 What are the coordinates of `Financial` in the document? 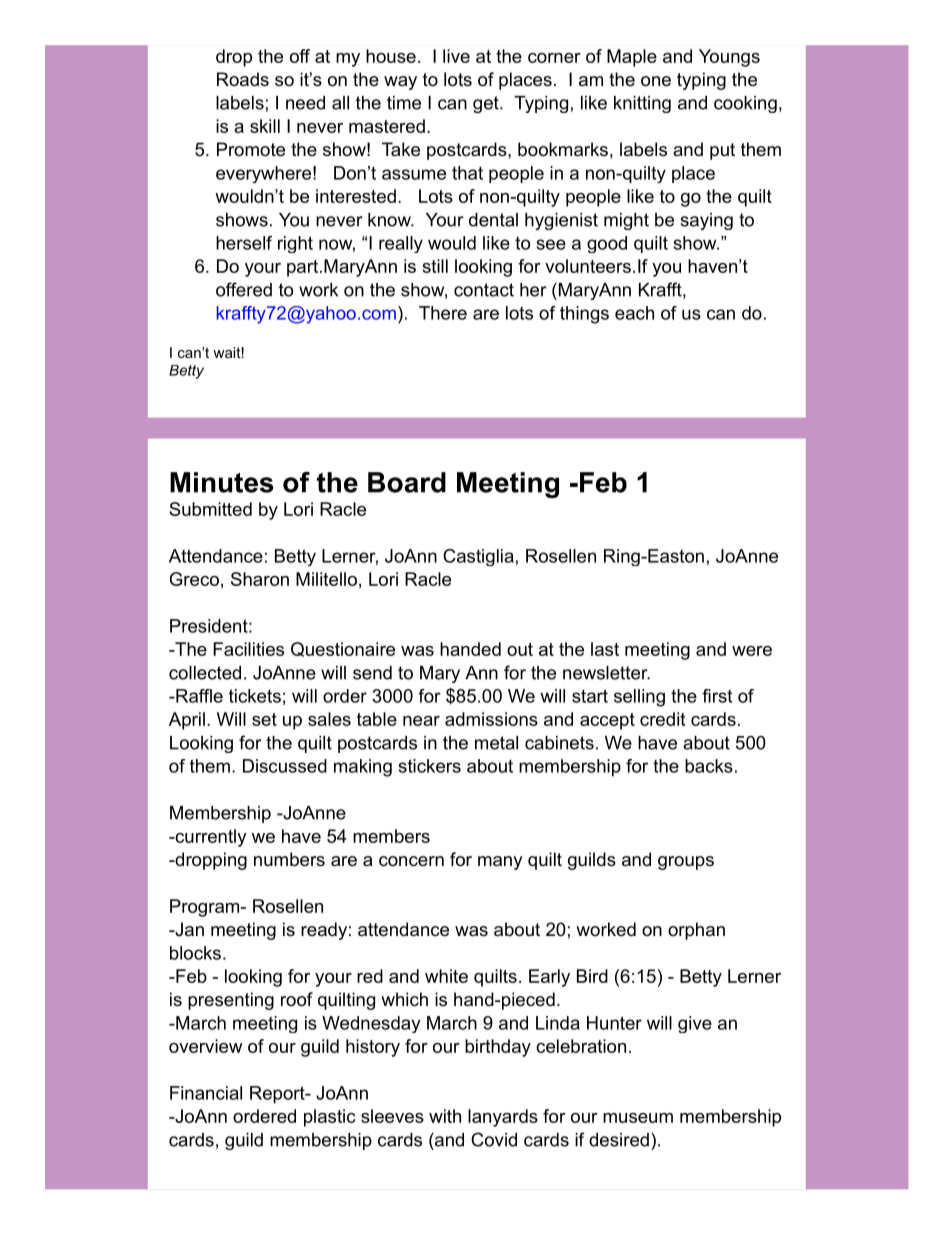 It's located at (206, 1093).
